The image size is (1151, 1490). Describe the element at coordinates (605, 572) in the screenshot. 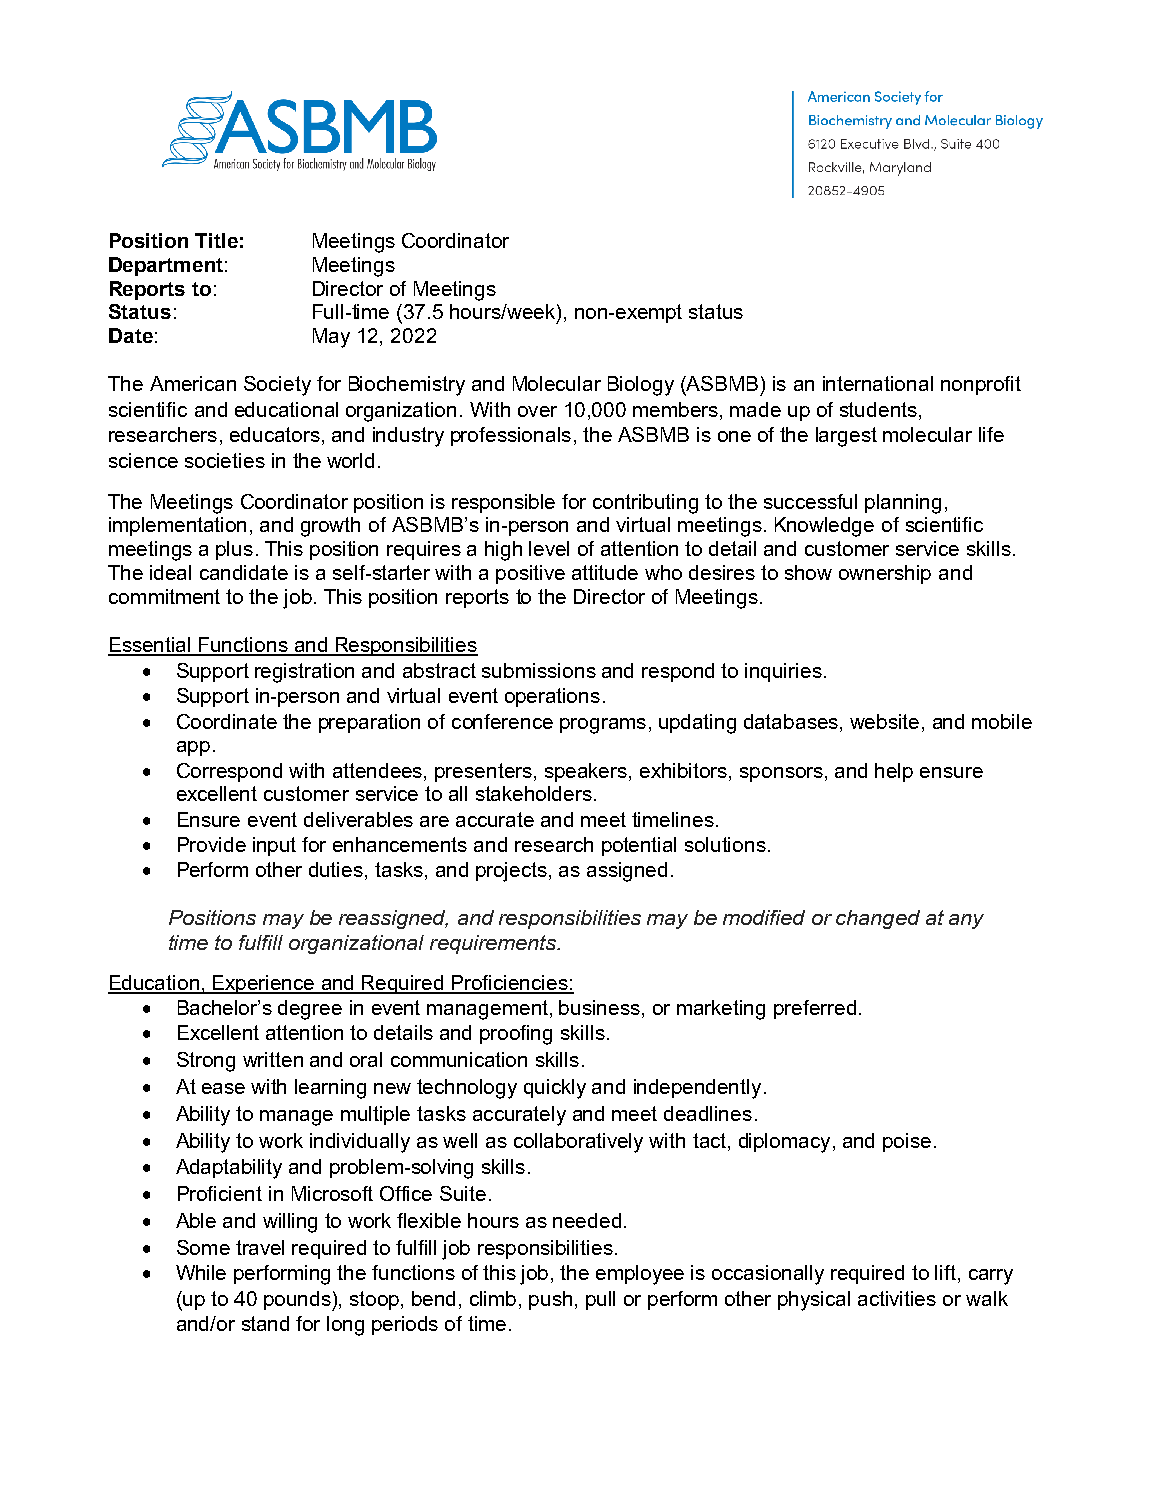

I see `attitude` at that location.
